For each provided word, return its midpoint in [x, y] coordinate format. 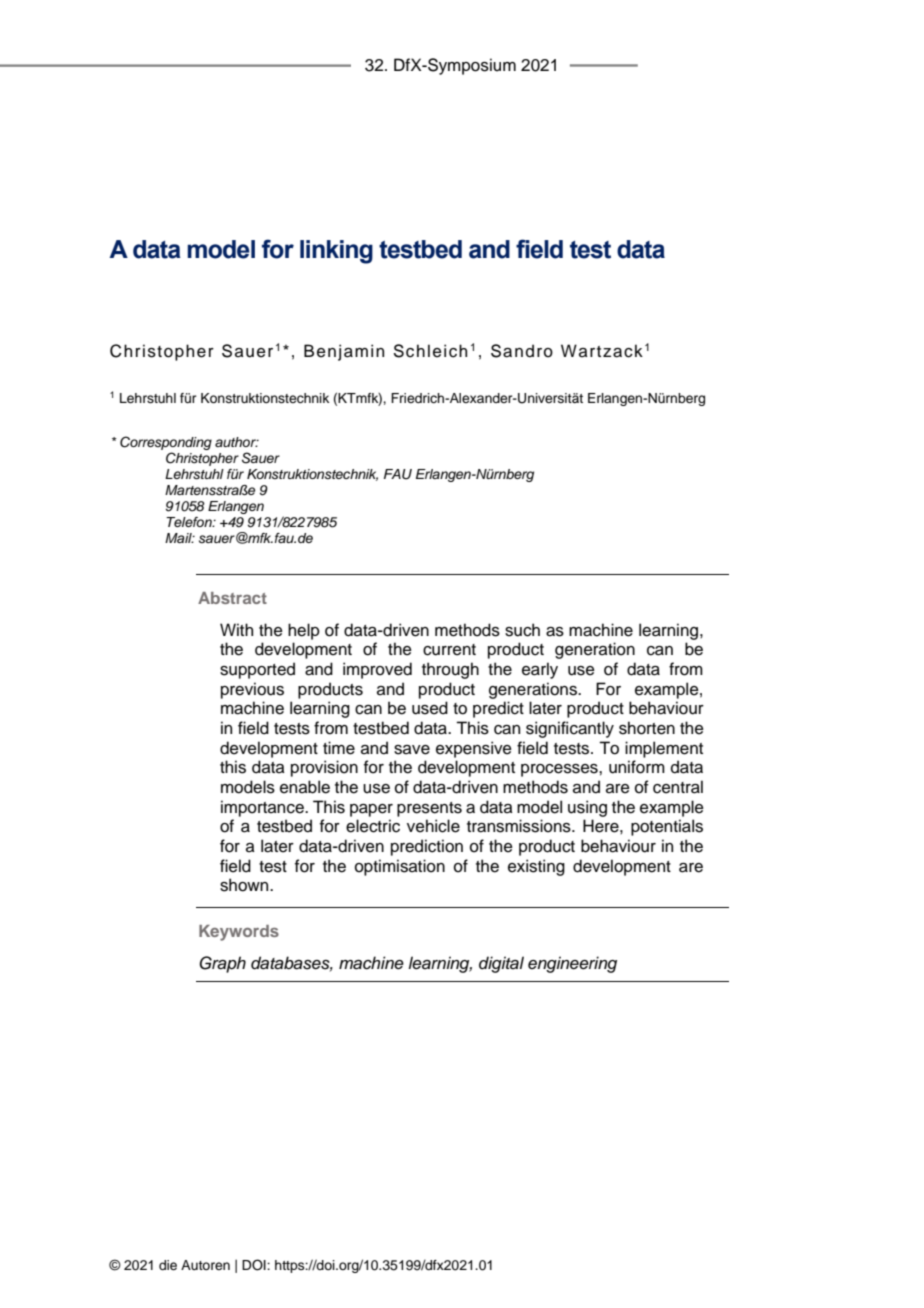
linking [336, 252]
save [412, 750]
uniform [637, 767]
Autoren [205, 1265]
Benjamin [344, 352]
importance [263, 808]
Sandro [522, 351]
